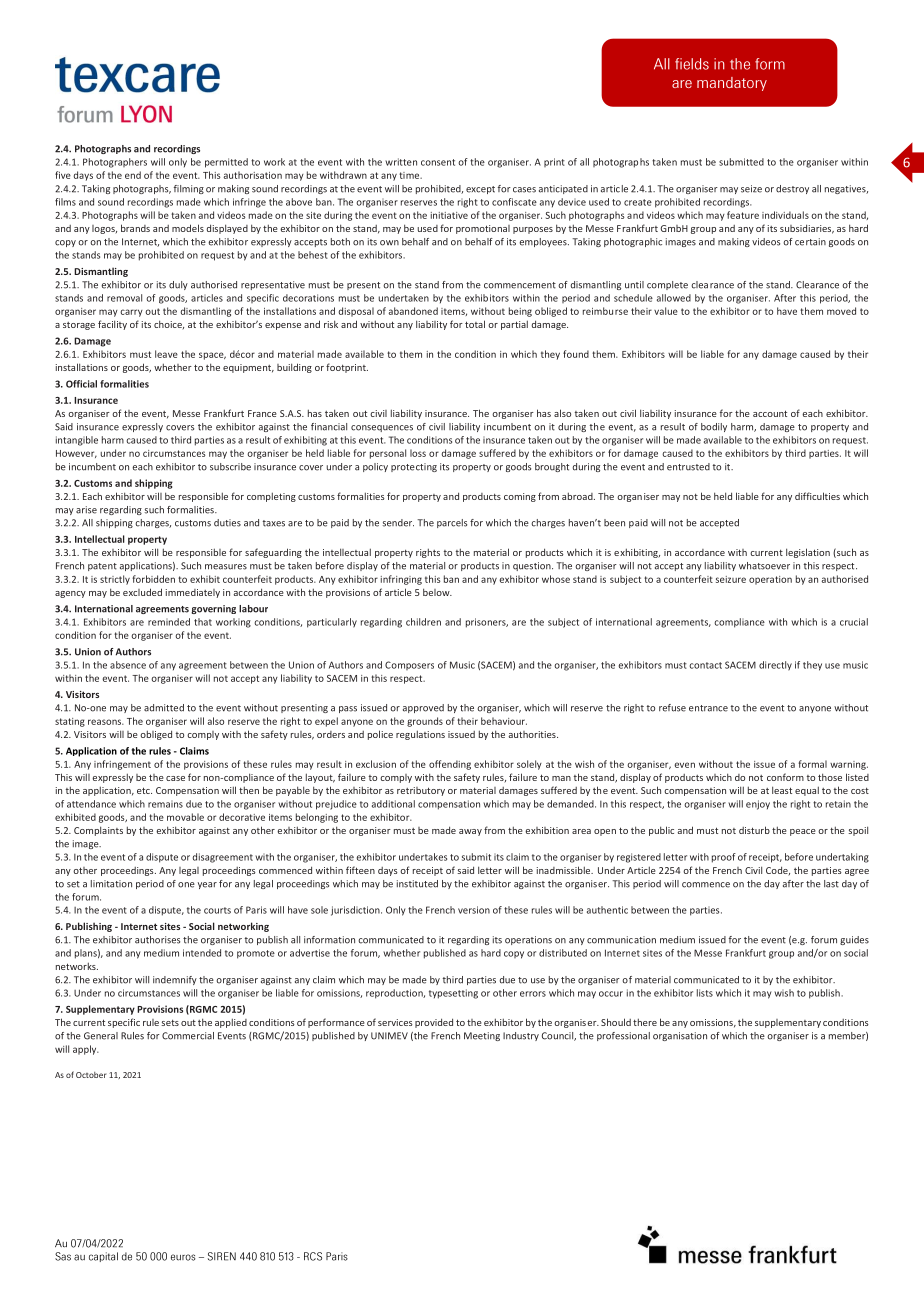  What do you see at coordinates (188, 1036) in the page?
I see `Commercial` at bounding box center [188, 1036].
